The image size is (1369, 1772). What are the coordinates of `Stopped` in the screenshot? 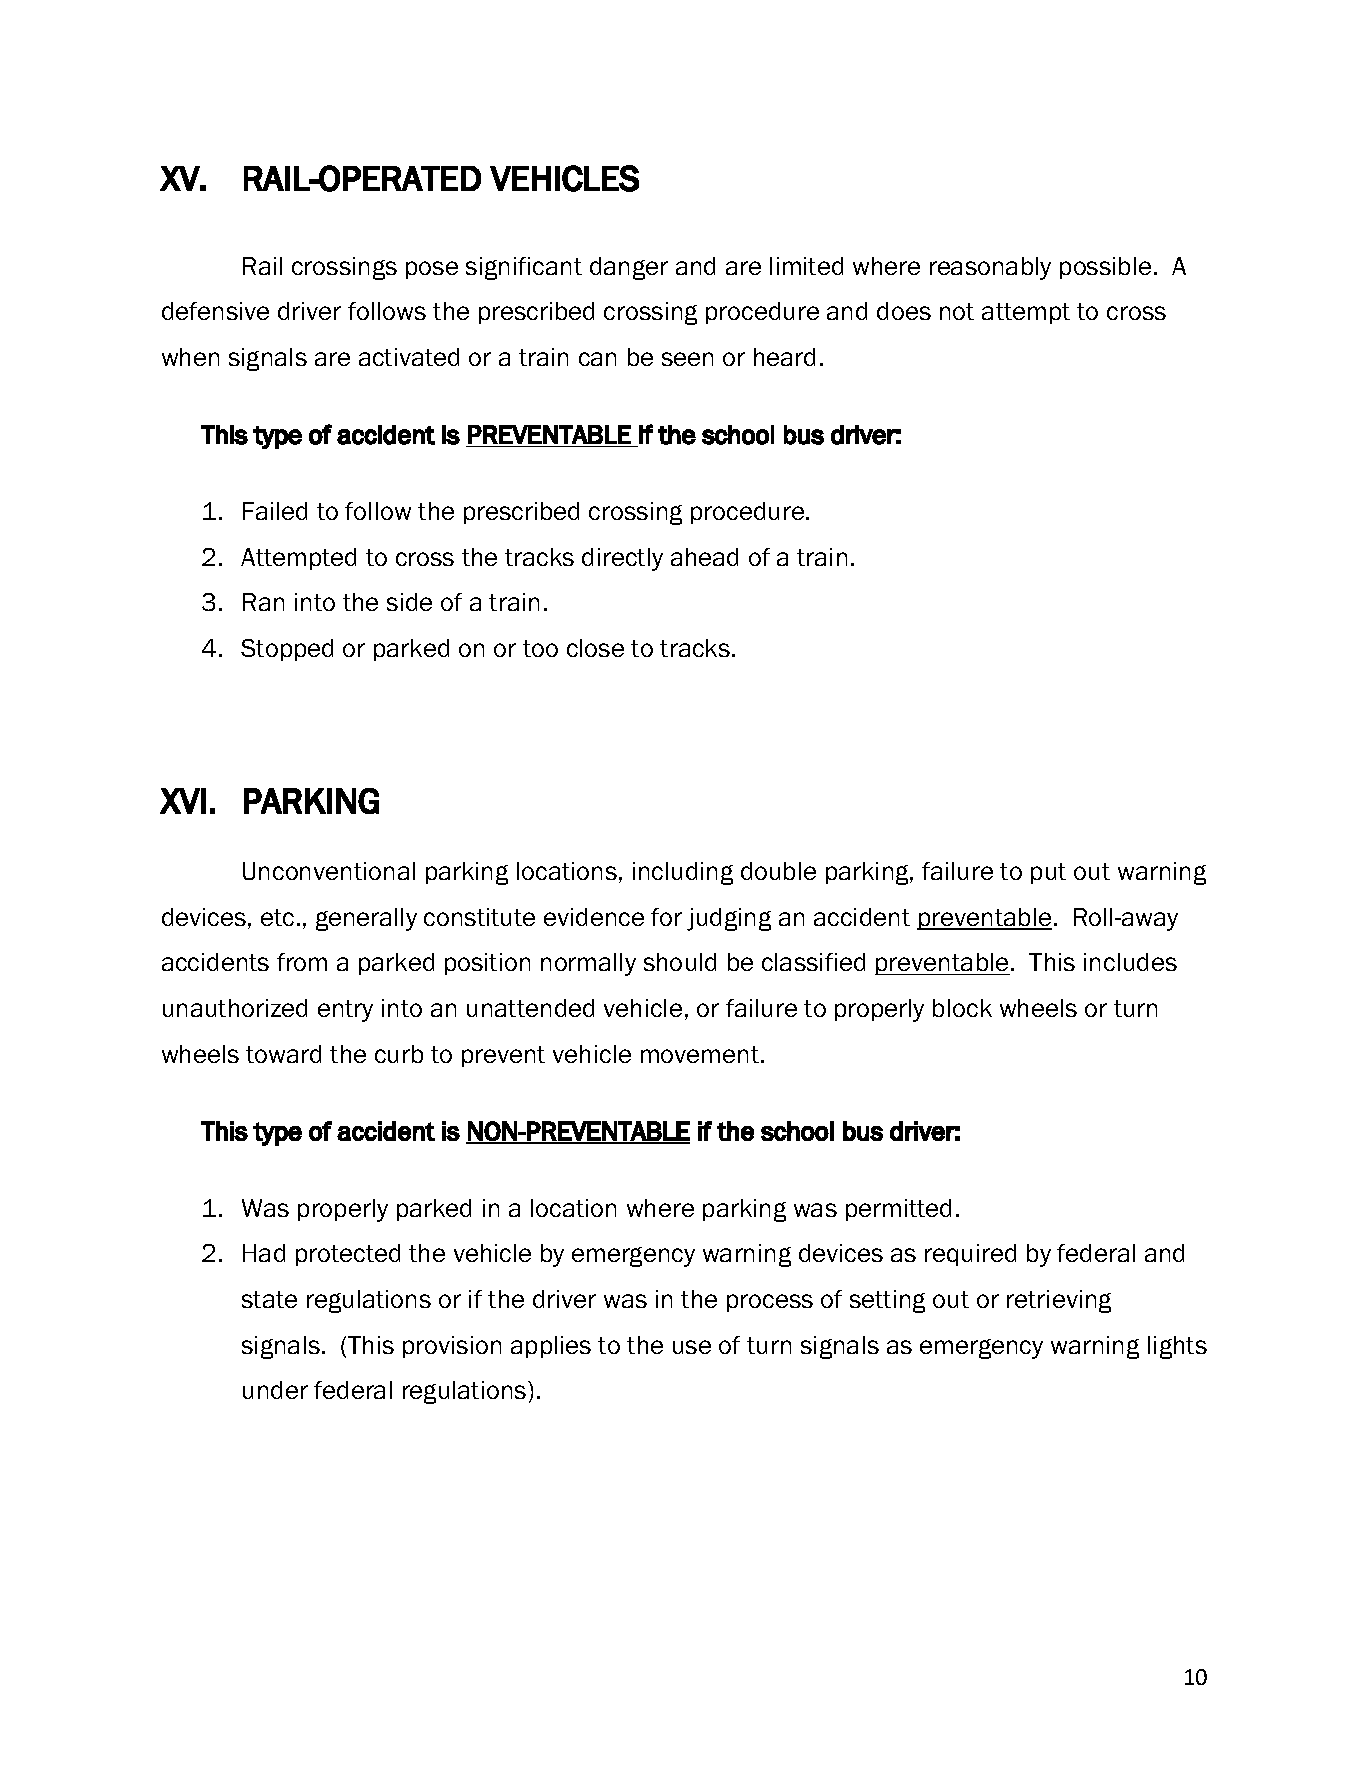 It's located at (287, 650).
